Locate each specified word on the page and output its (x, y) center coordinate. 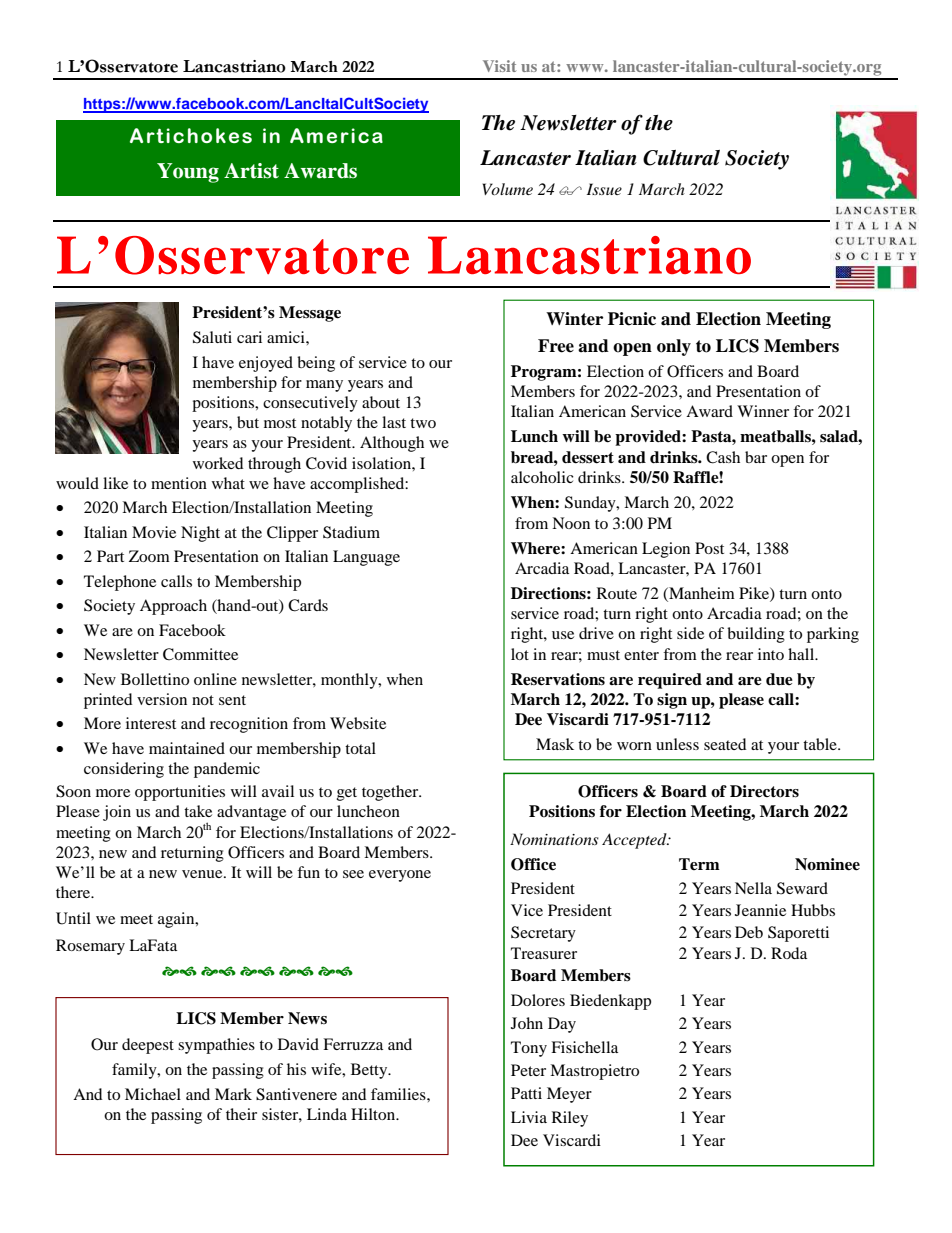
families (399, 1094)
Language (366, 558)
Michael (153, 1094)
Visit (499, 66)
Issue (604, 189)
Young (188, 173)
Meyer (569, 1095)
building (756, 635)
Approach (173, 607)
